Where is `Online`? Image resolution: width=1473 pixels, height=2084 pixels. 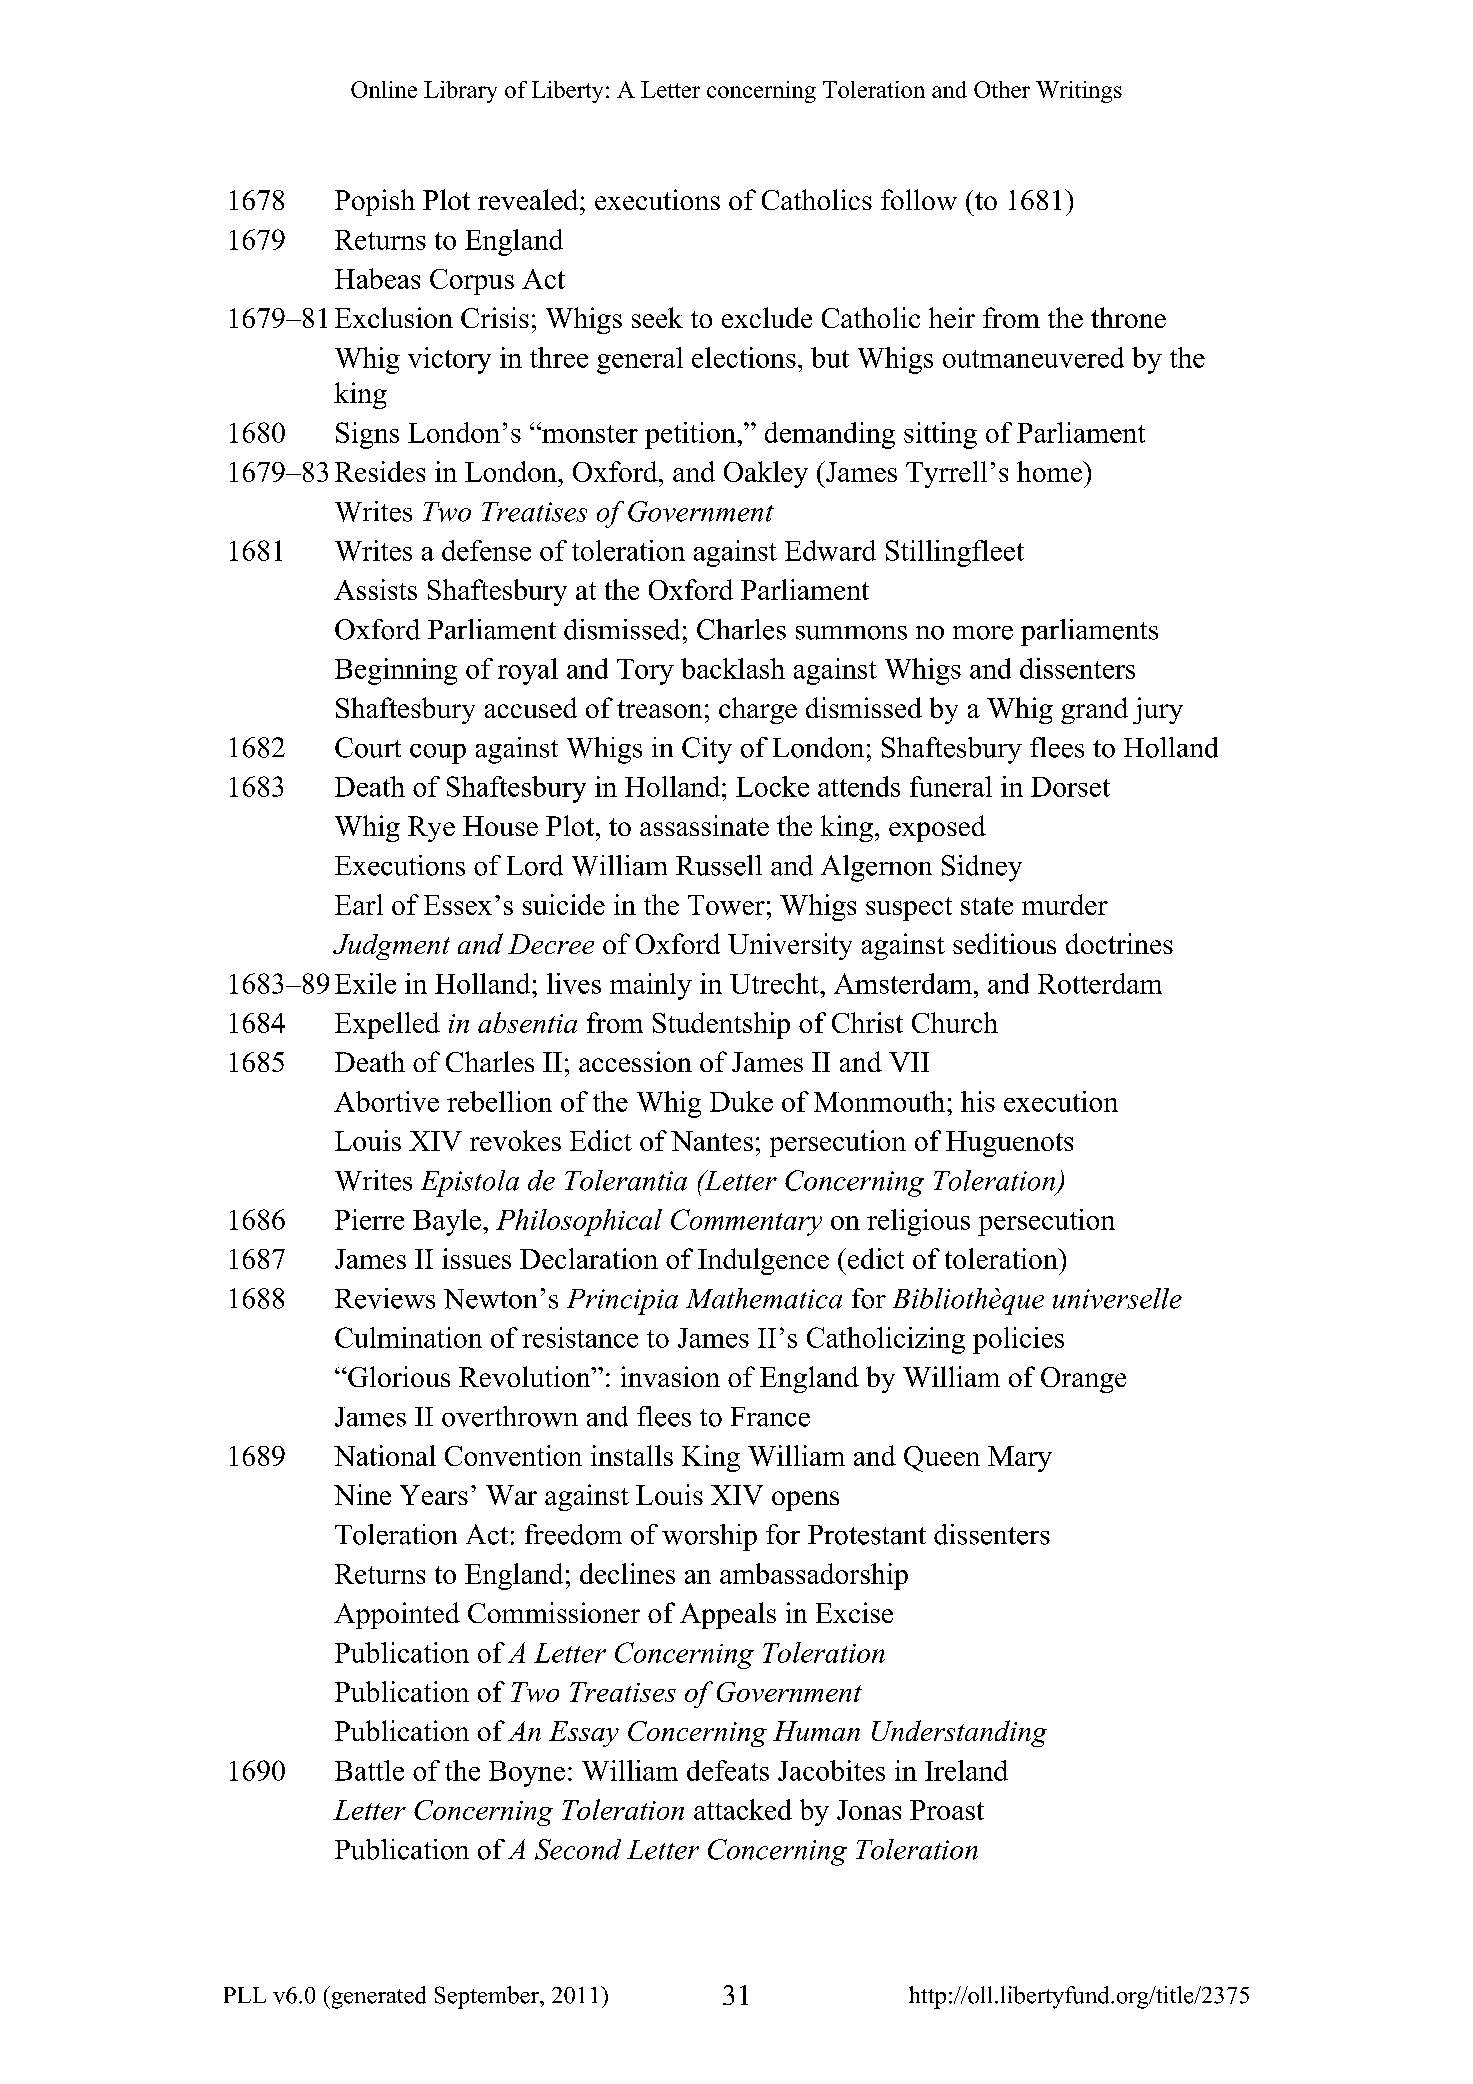
Online is located at coordinates (384, 89).
